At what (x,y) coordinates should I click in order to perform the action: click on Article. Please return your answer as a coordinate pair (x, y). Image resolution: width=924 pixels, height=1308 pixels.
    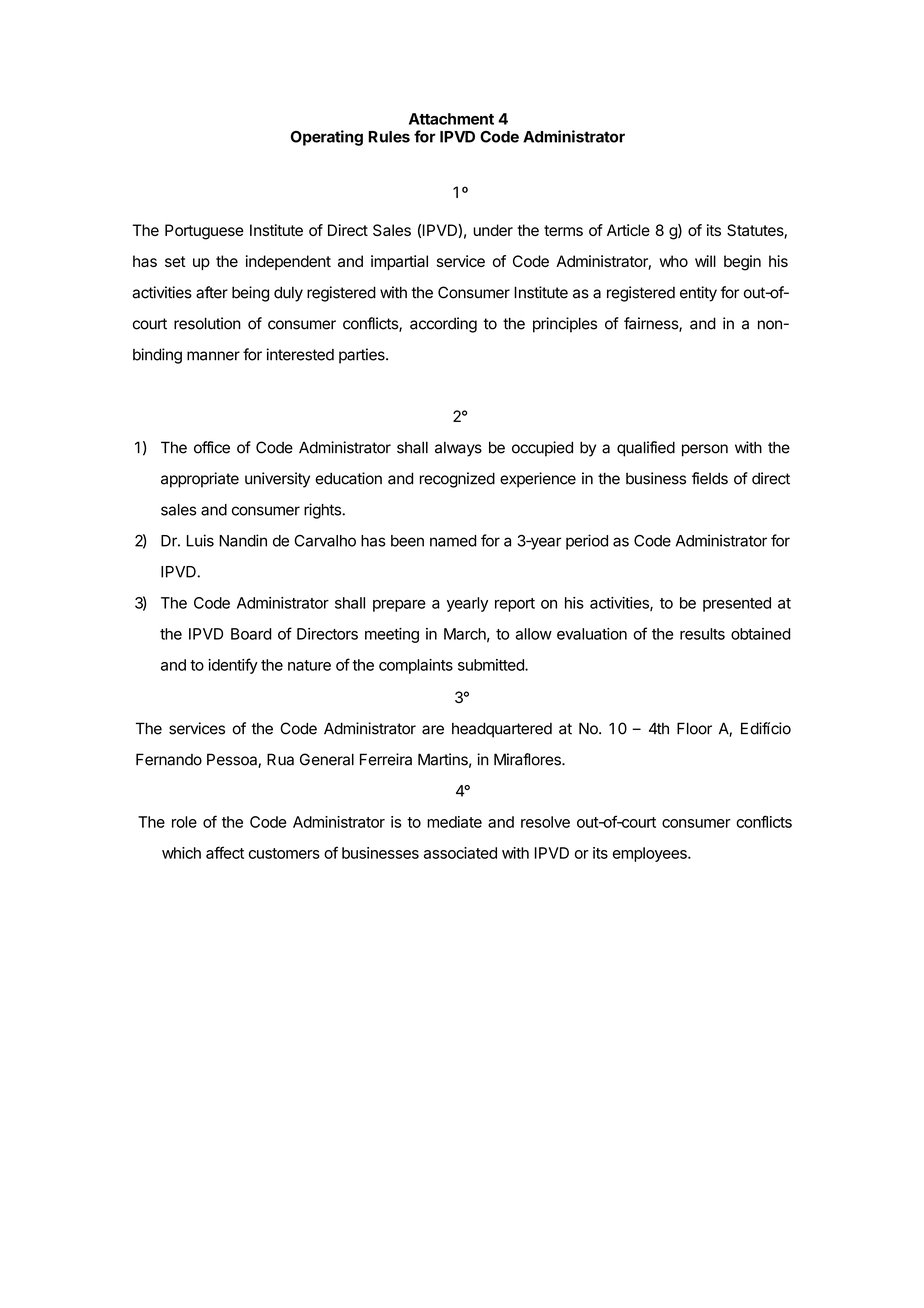
    Looking at the image, I should click on (628, 230).
